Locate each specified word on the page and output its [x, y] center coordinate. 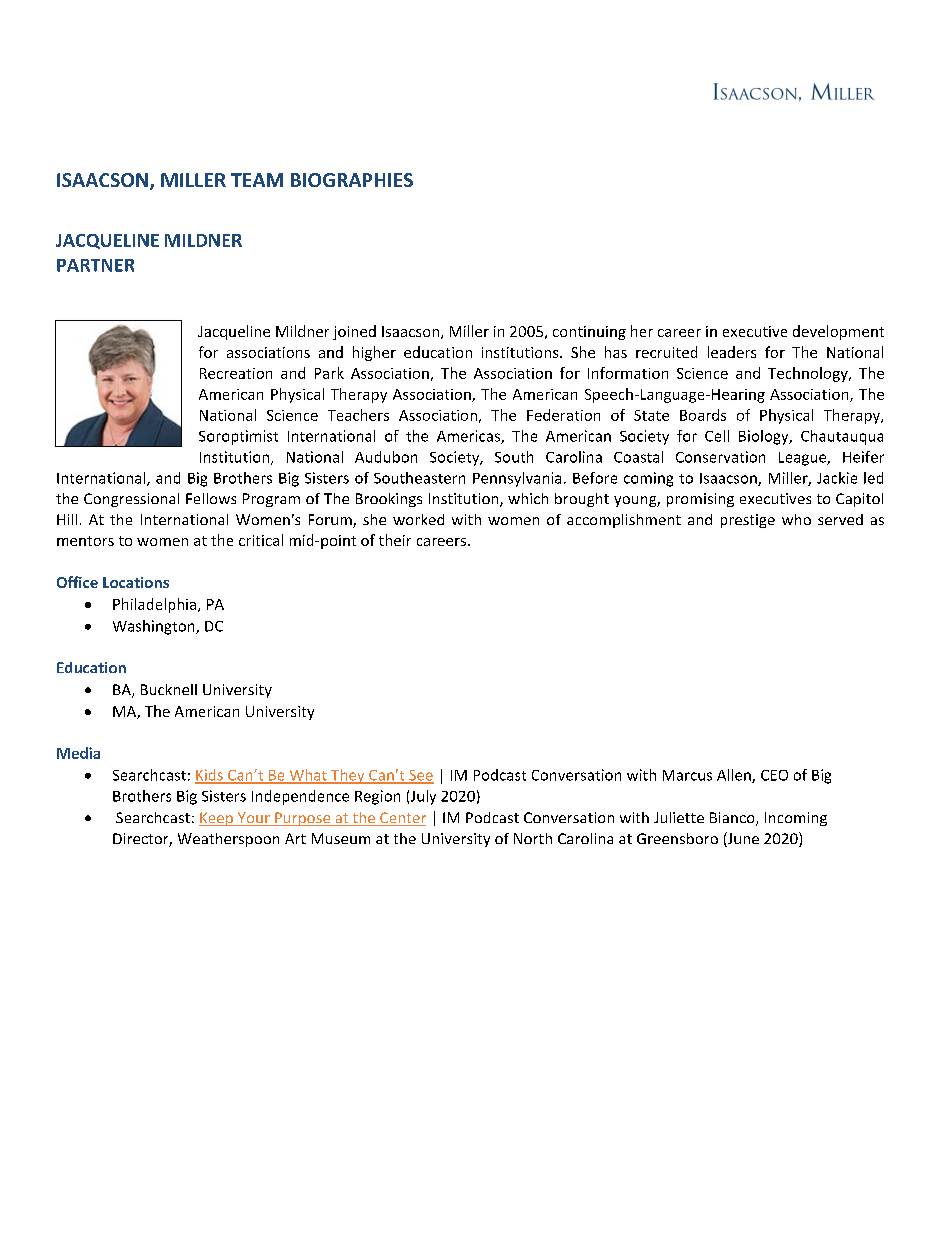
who [796, 519]
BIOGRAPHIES [352, 180]
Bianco [733, 819]
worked [418, 519]
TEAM [257, 180]
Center [402, 819]
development [838, 332]
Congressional [131, 500]
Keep [217, 819]
